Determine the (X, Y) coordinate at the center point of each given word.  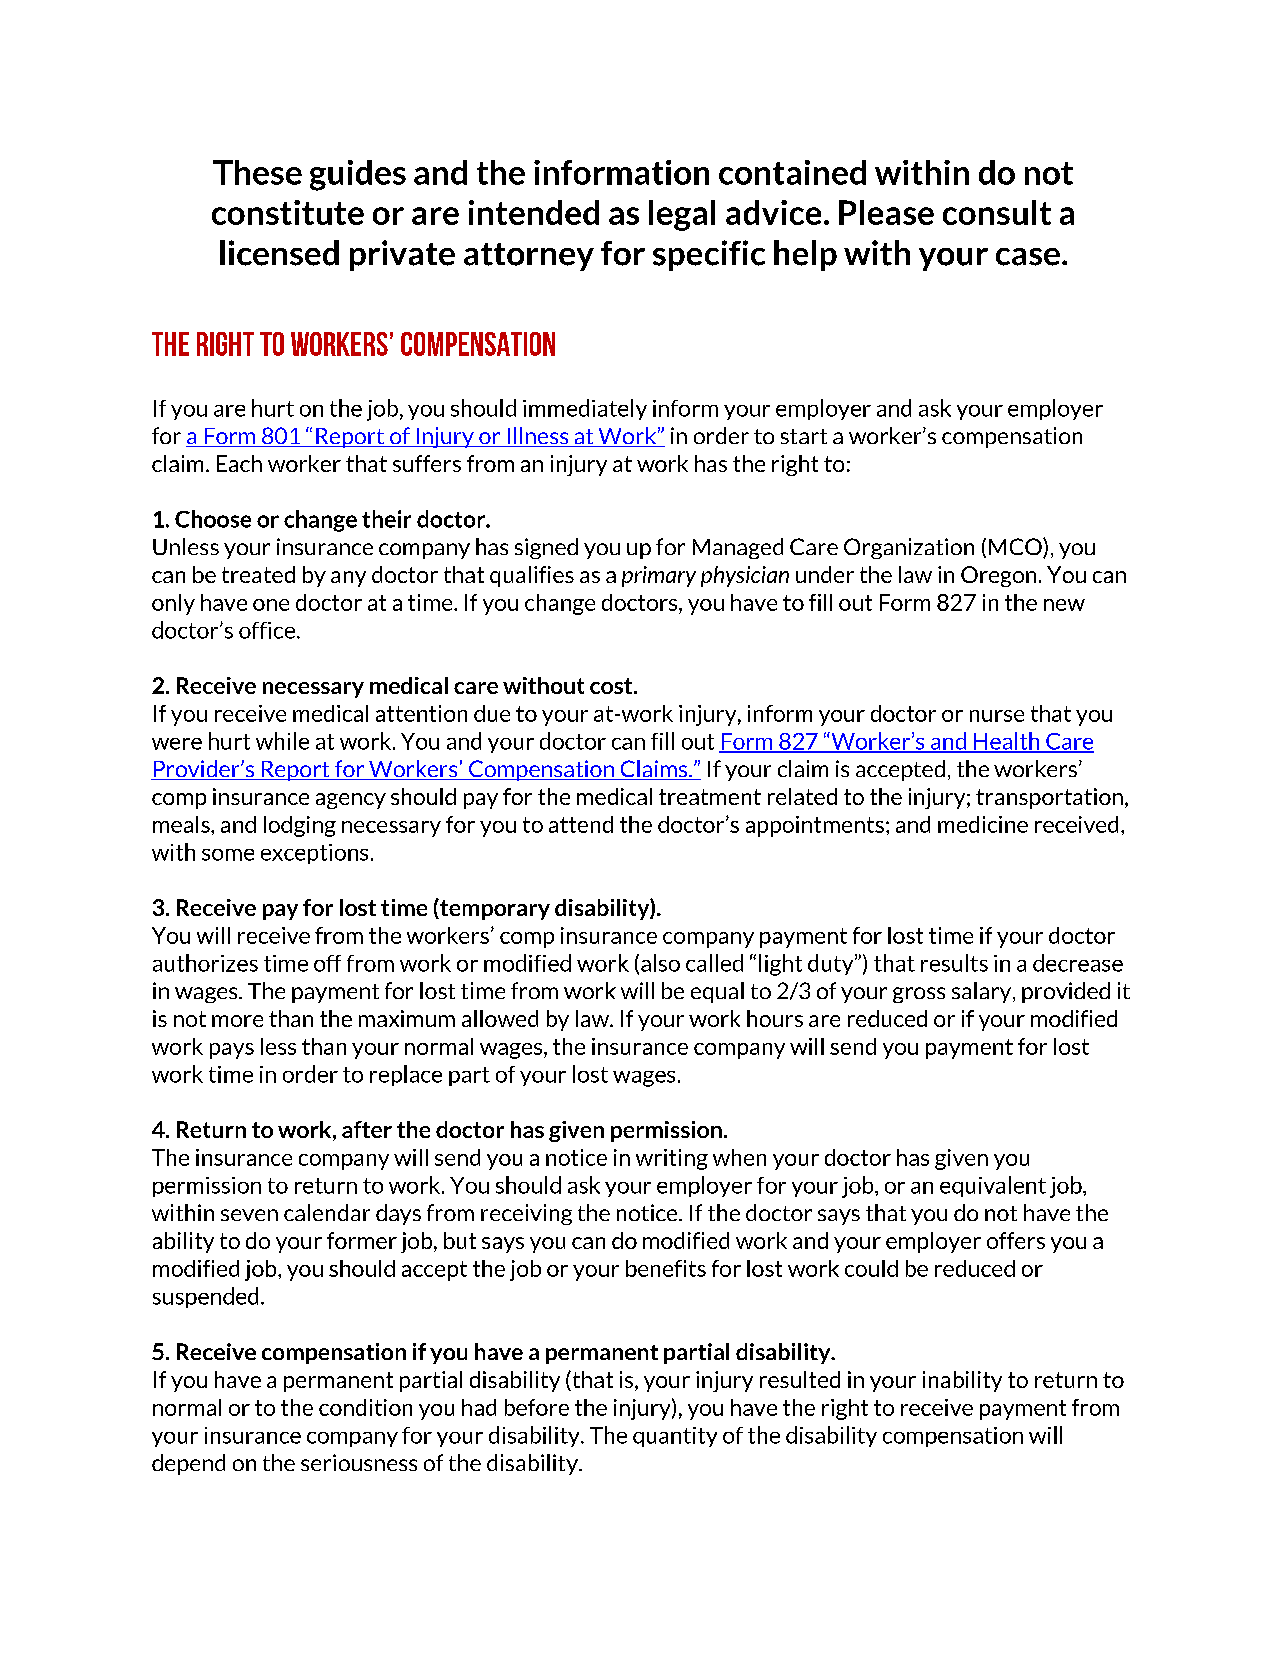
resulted (800, 1379)
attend (581, 824)
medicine (983, 824)
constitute (288, 212)
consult (997, 212)
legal (682, 215)
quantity (675, 1437)
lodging (300, 826)
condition (365, 1407)
